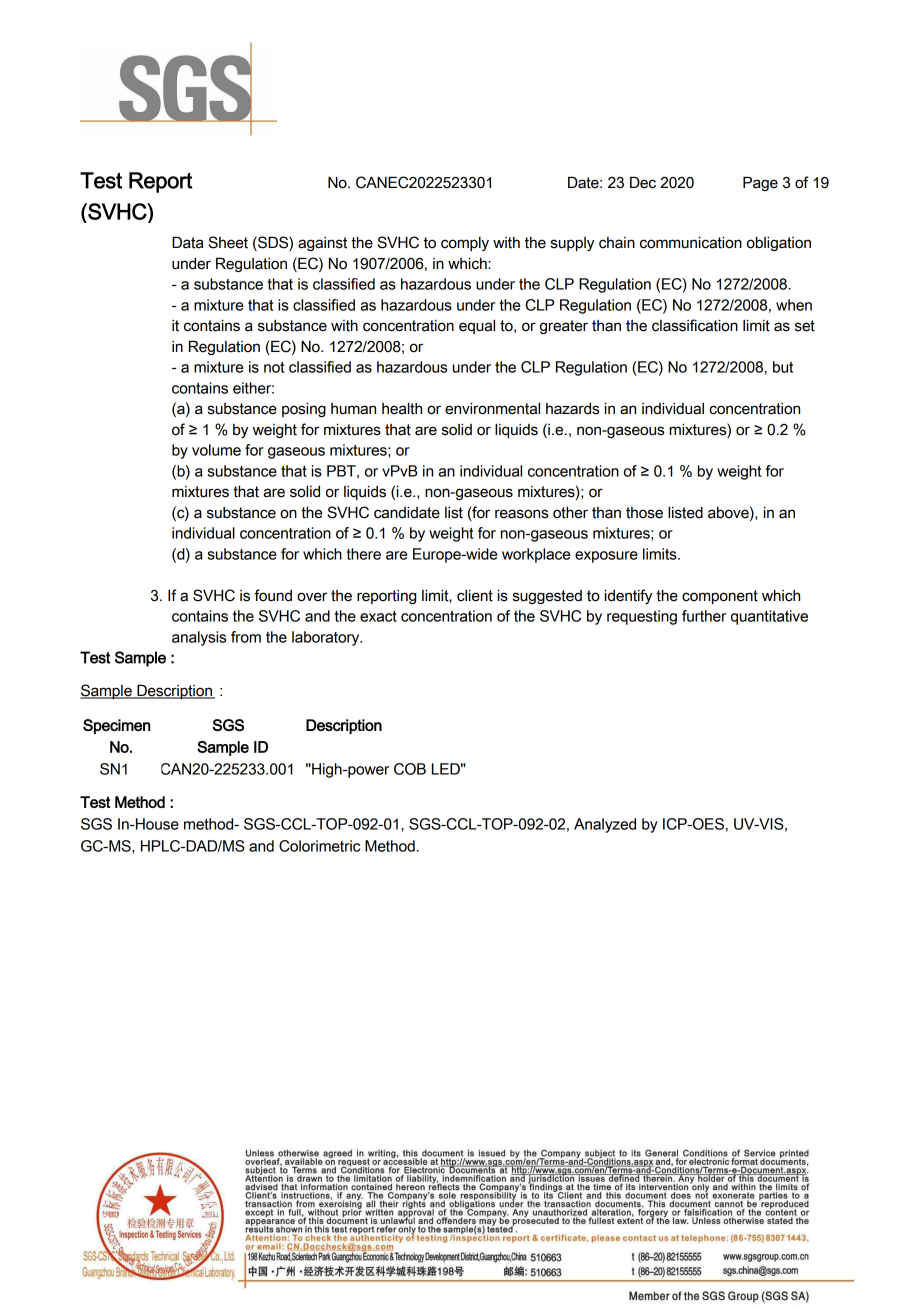 This page has height=1307, width=924. What do you see at coordinates (187, 243) in the page?
I see `Data` at bounding box center [187, 243].
